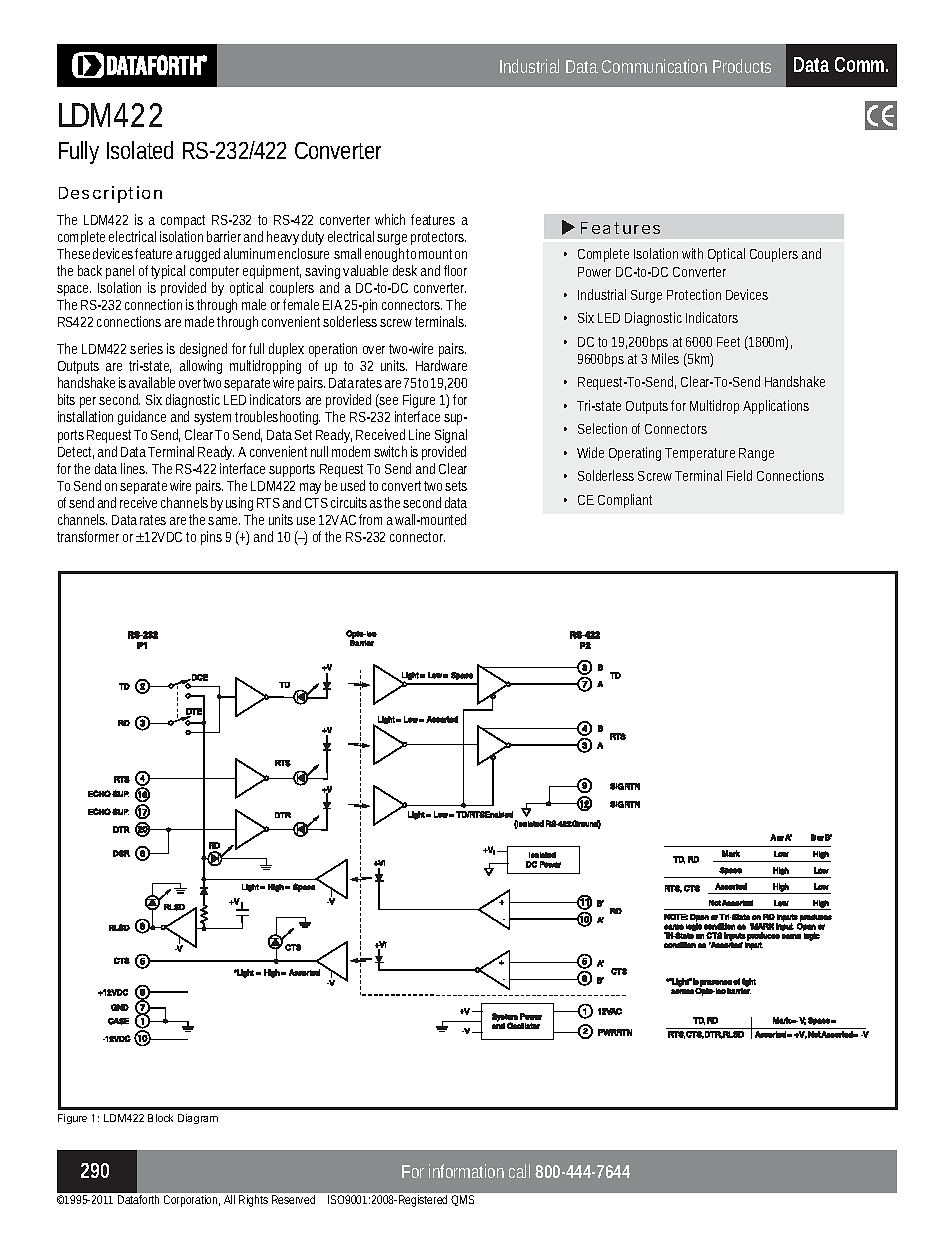  What do you see at coordinates (519, 1171) in the image?
I see `call` at bounding box center [519, 1171].
